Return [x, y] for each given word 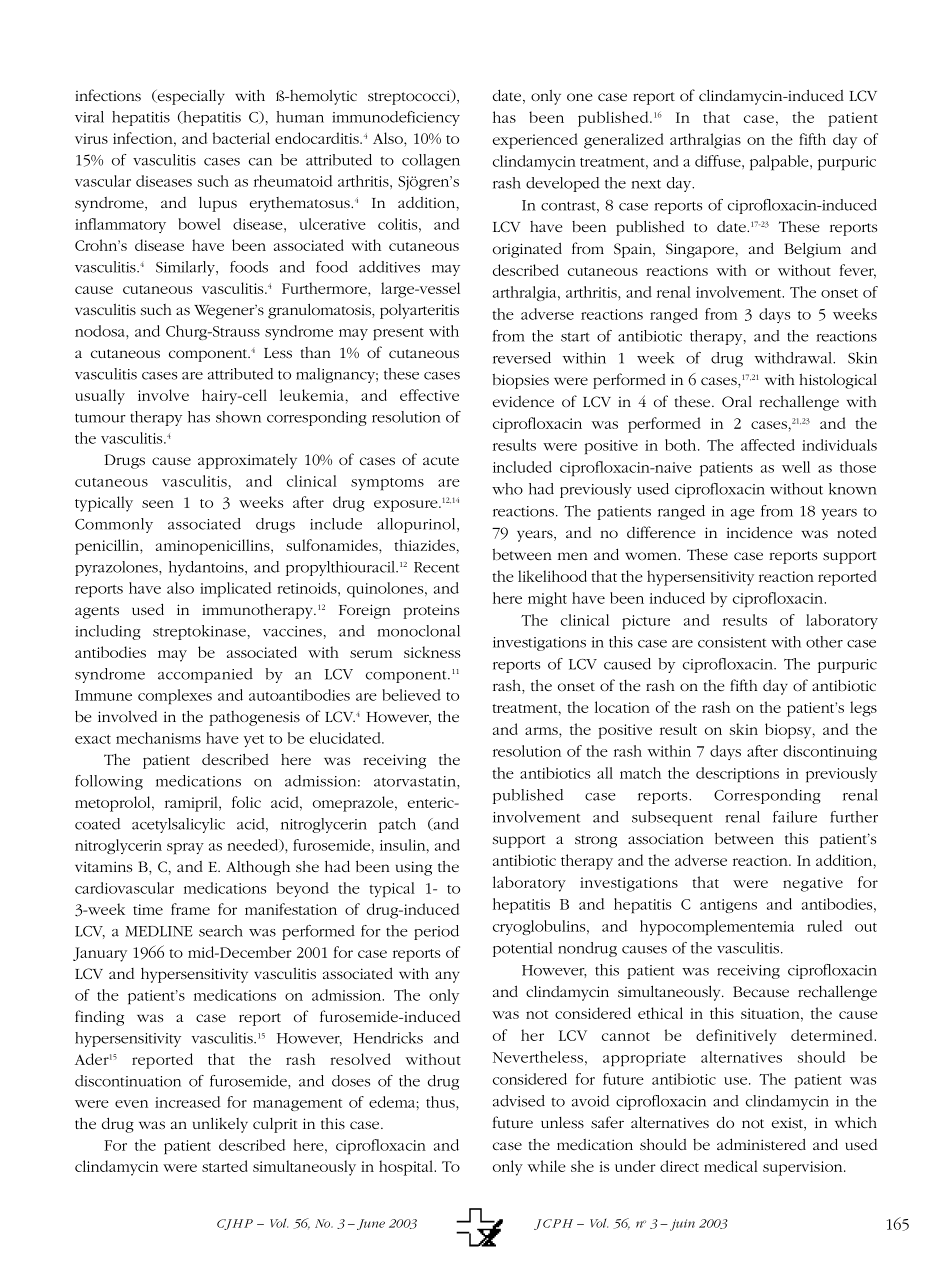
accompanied [205, 675]
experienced [535, 141]
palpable [780, 163]
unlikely [220, 1125]
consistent [732, 642]
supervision [804, 1168]
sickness [432, 652]
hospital [407, 1168]
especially [190, 97]
